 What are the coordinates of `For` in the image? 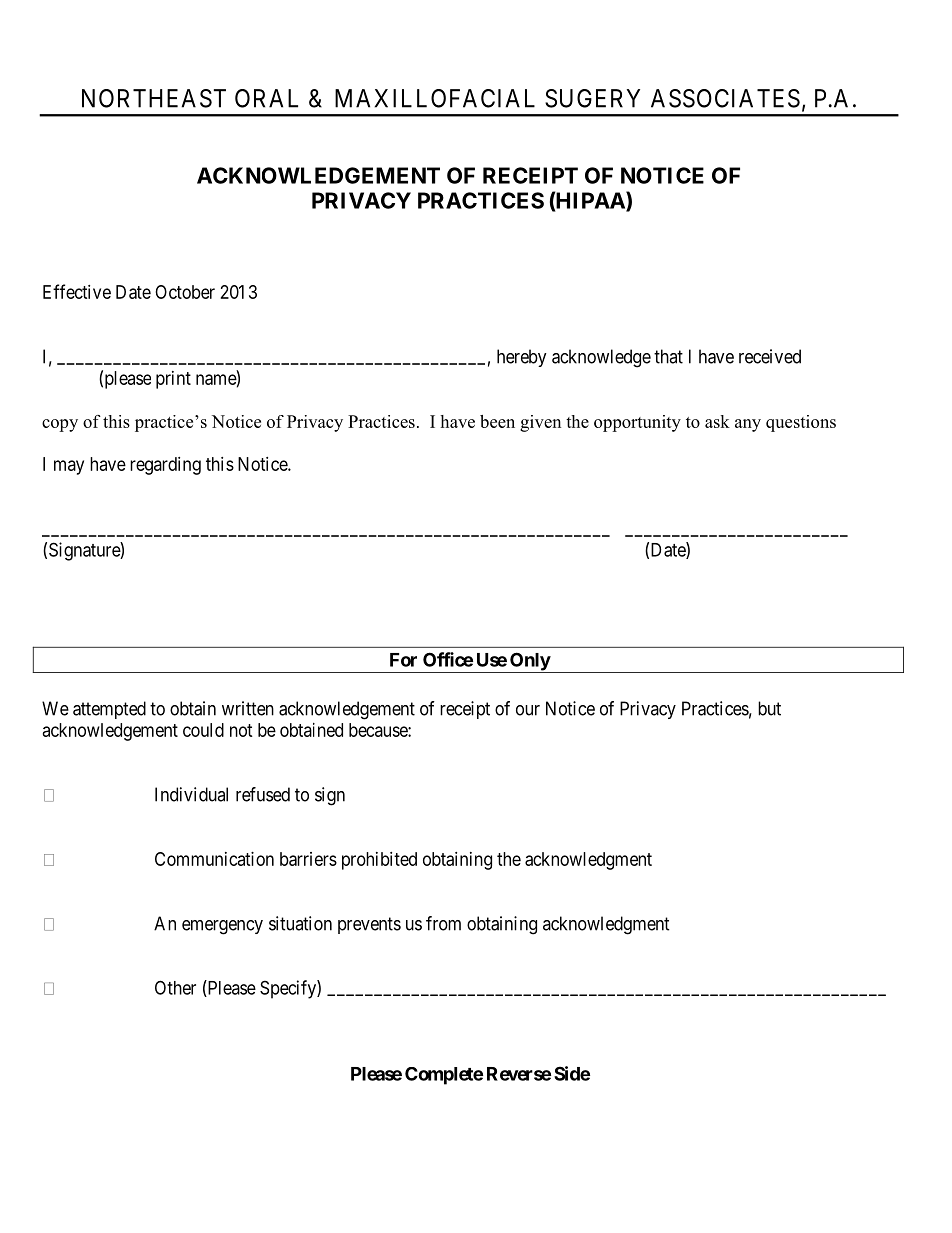 It's located at (403, 660).
